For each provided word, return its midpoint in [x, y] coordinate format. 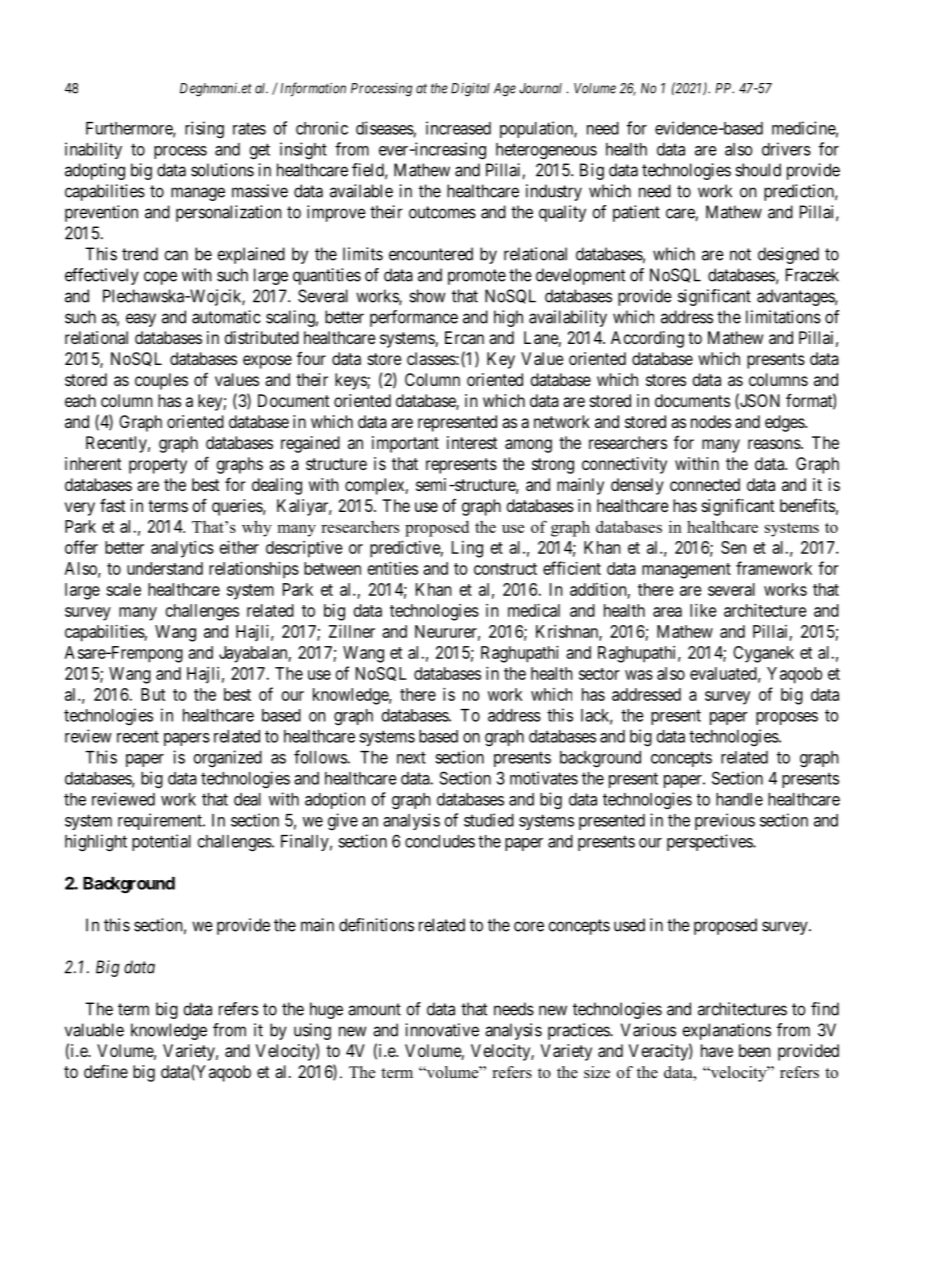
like [703, 610]
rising [204, 130]
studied [489, 820]
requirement [161, 821]
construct [505, 569]
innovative [442, 1030]
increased [458, 128]
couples [161, 381]
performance [414, 318]
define [106, 1071]
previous [725, 821]
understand [165, 568]
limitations [783, 317]
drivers [786, 149]
